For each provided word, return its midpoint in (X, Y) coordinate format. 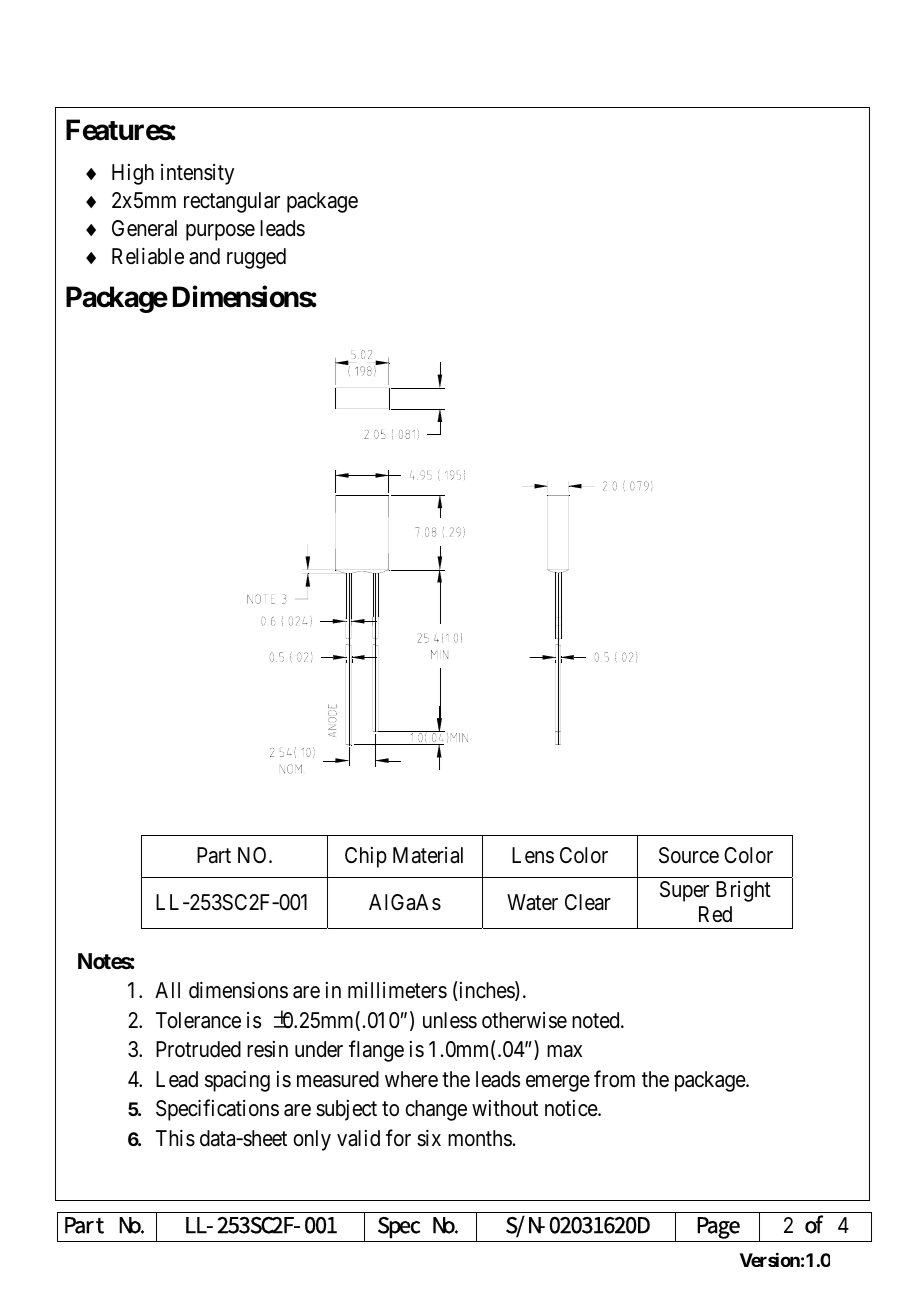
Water (532, 902)
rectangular (232, 202)
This (175, 1138)
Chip (366, 857)
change (436, 1110)
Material (428, 855)
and (204, 256)
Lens (533, 855)
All (167, 990)
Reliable (148, 256)
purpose (220, 232)
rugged (256, 258)
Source (689, 855)
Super (684, 891)
